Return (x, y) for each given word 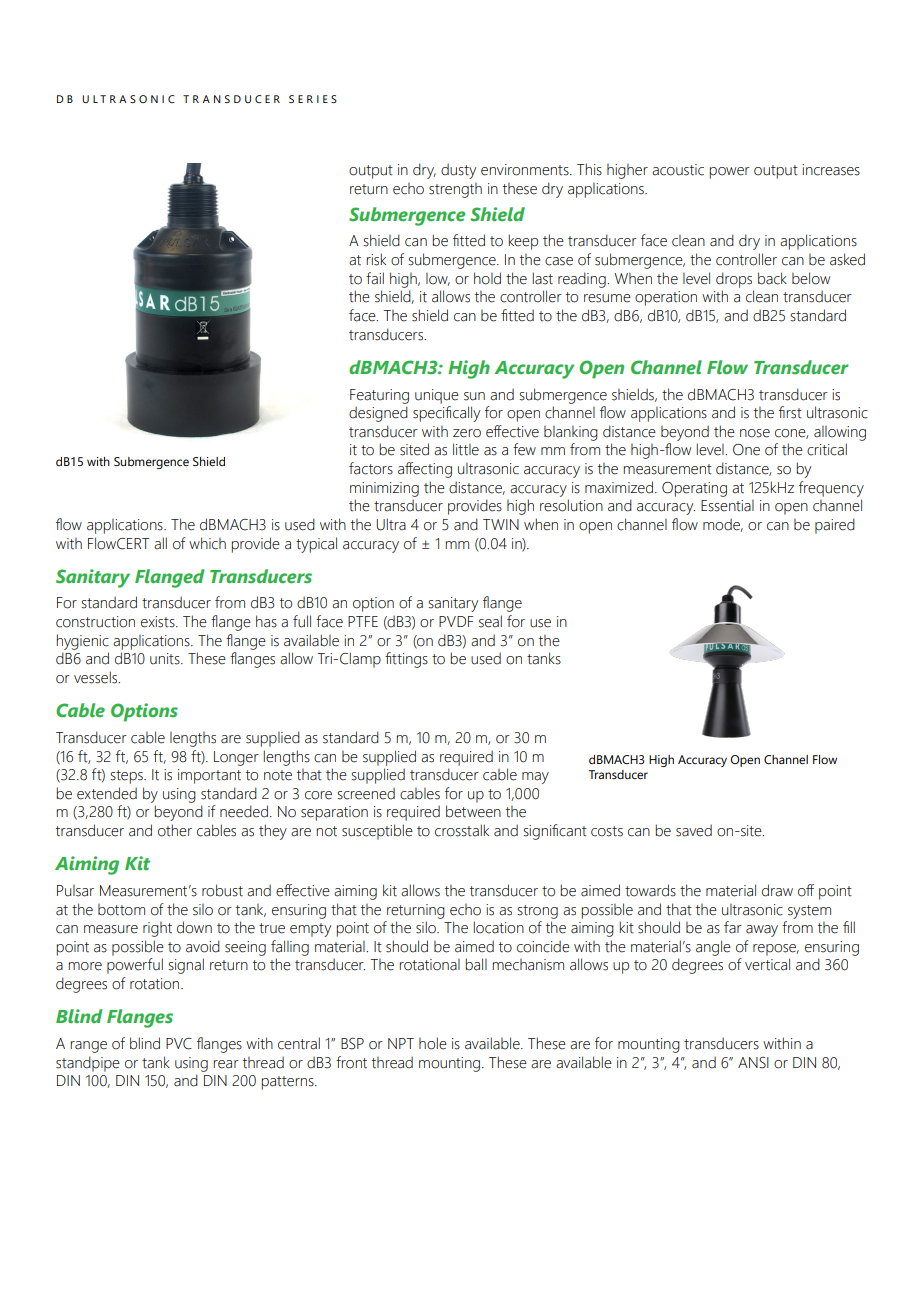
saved (694, 830)
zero (467, 433)
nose (755, 433)
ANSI (753, 1063)
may (535, 778)
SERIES (313, 99)
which (207, 543)
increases (831, 170)
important (209, 776)
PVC (179, 1044)
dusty (458, 171)
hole (433, 1043)
